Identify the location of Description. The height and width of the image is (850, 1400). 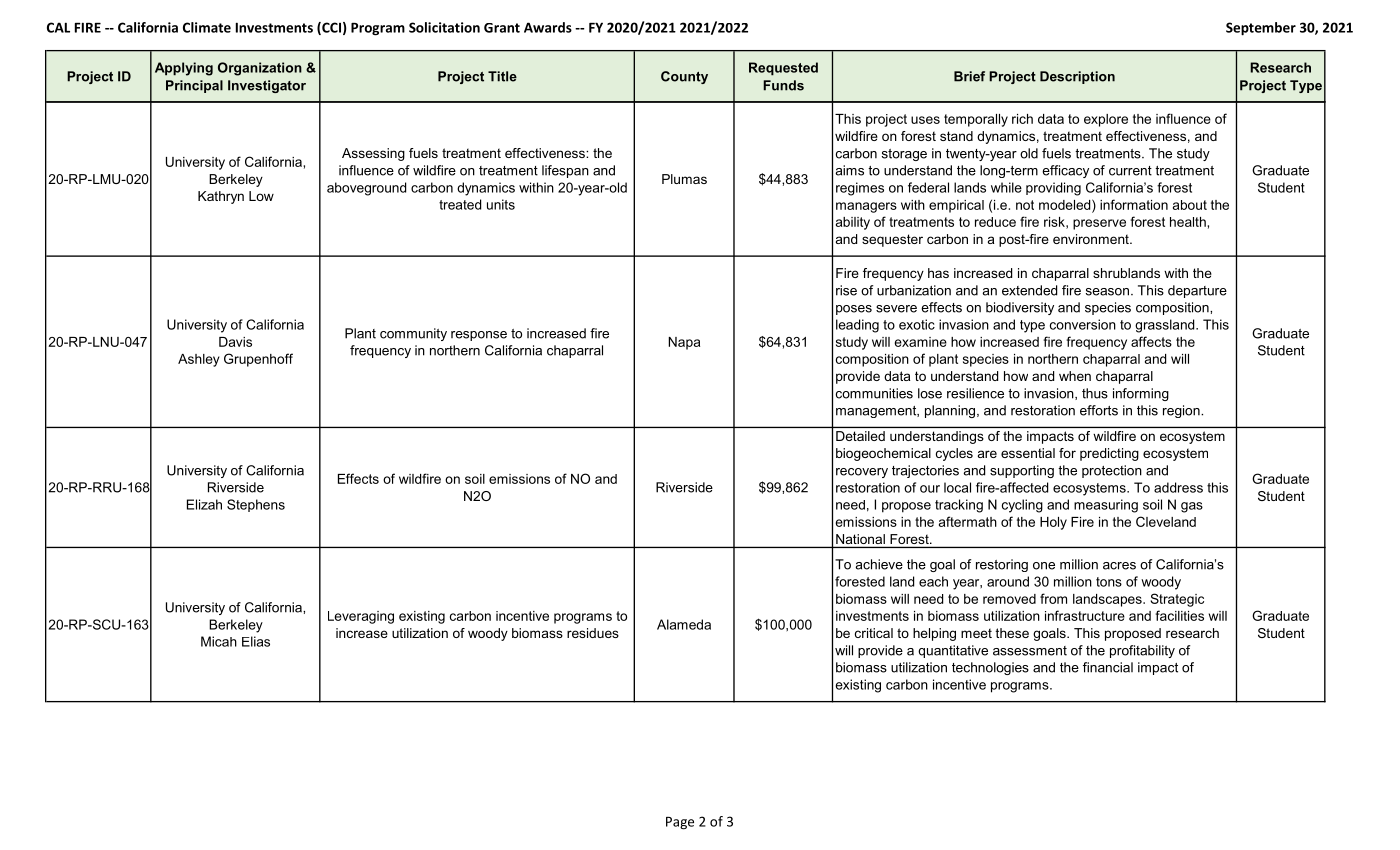
(1077, 77).
